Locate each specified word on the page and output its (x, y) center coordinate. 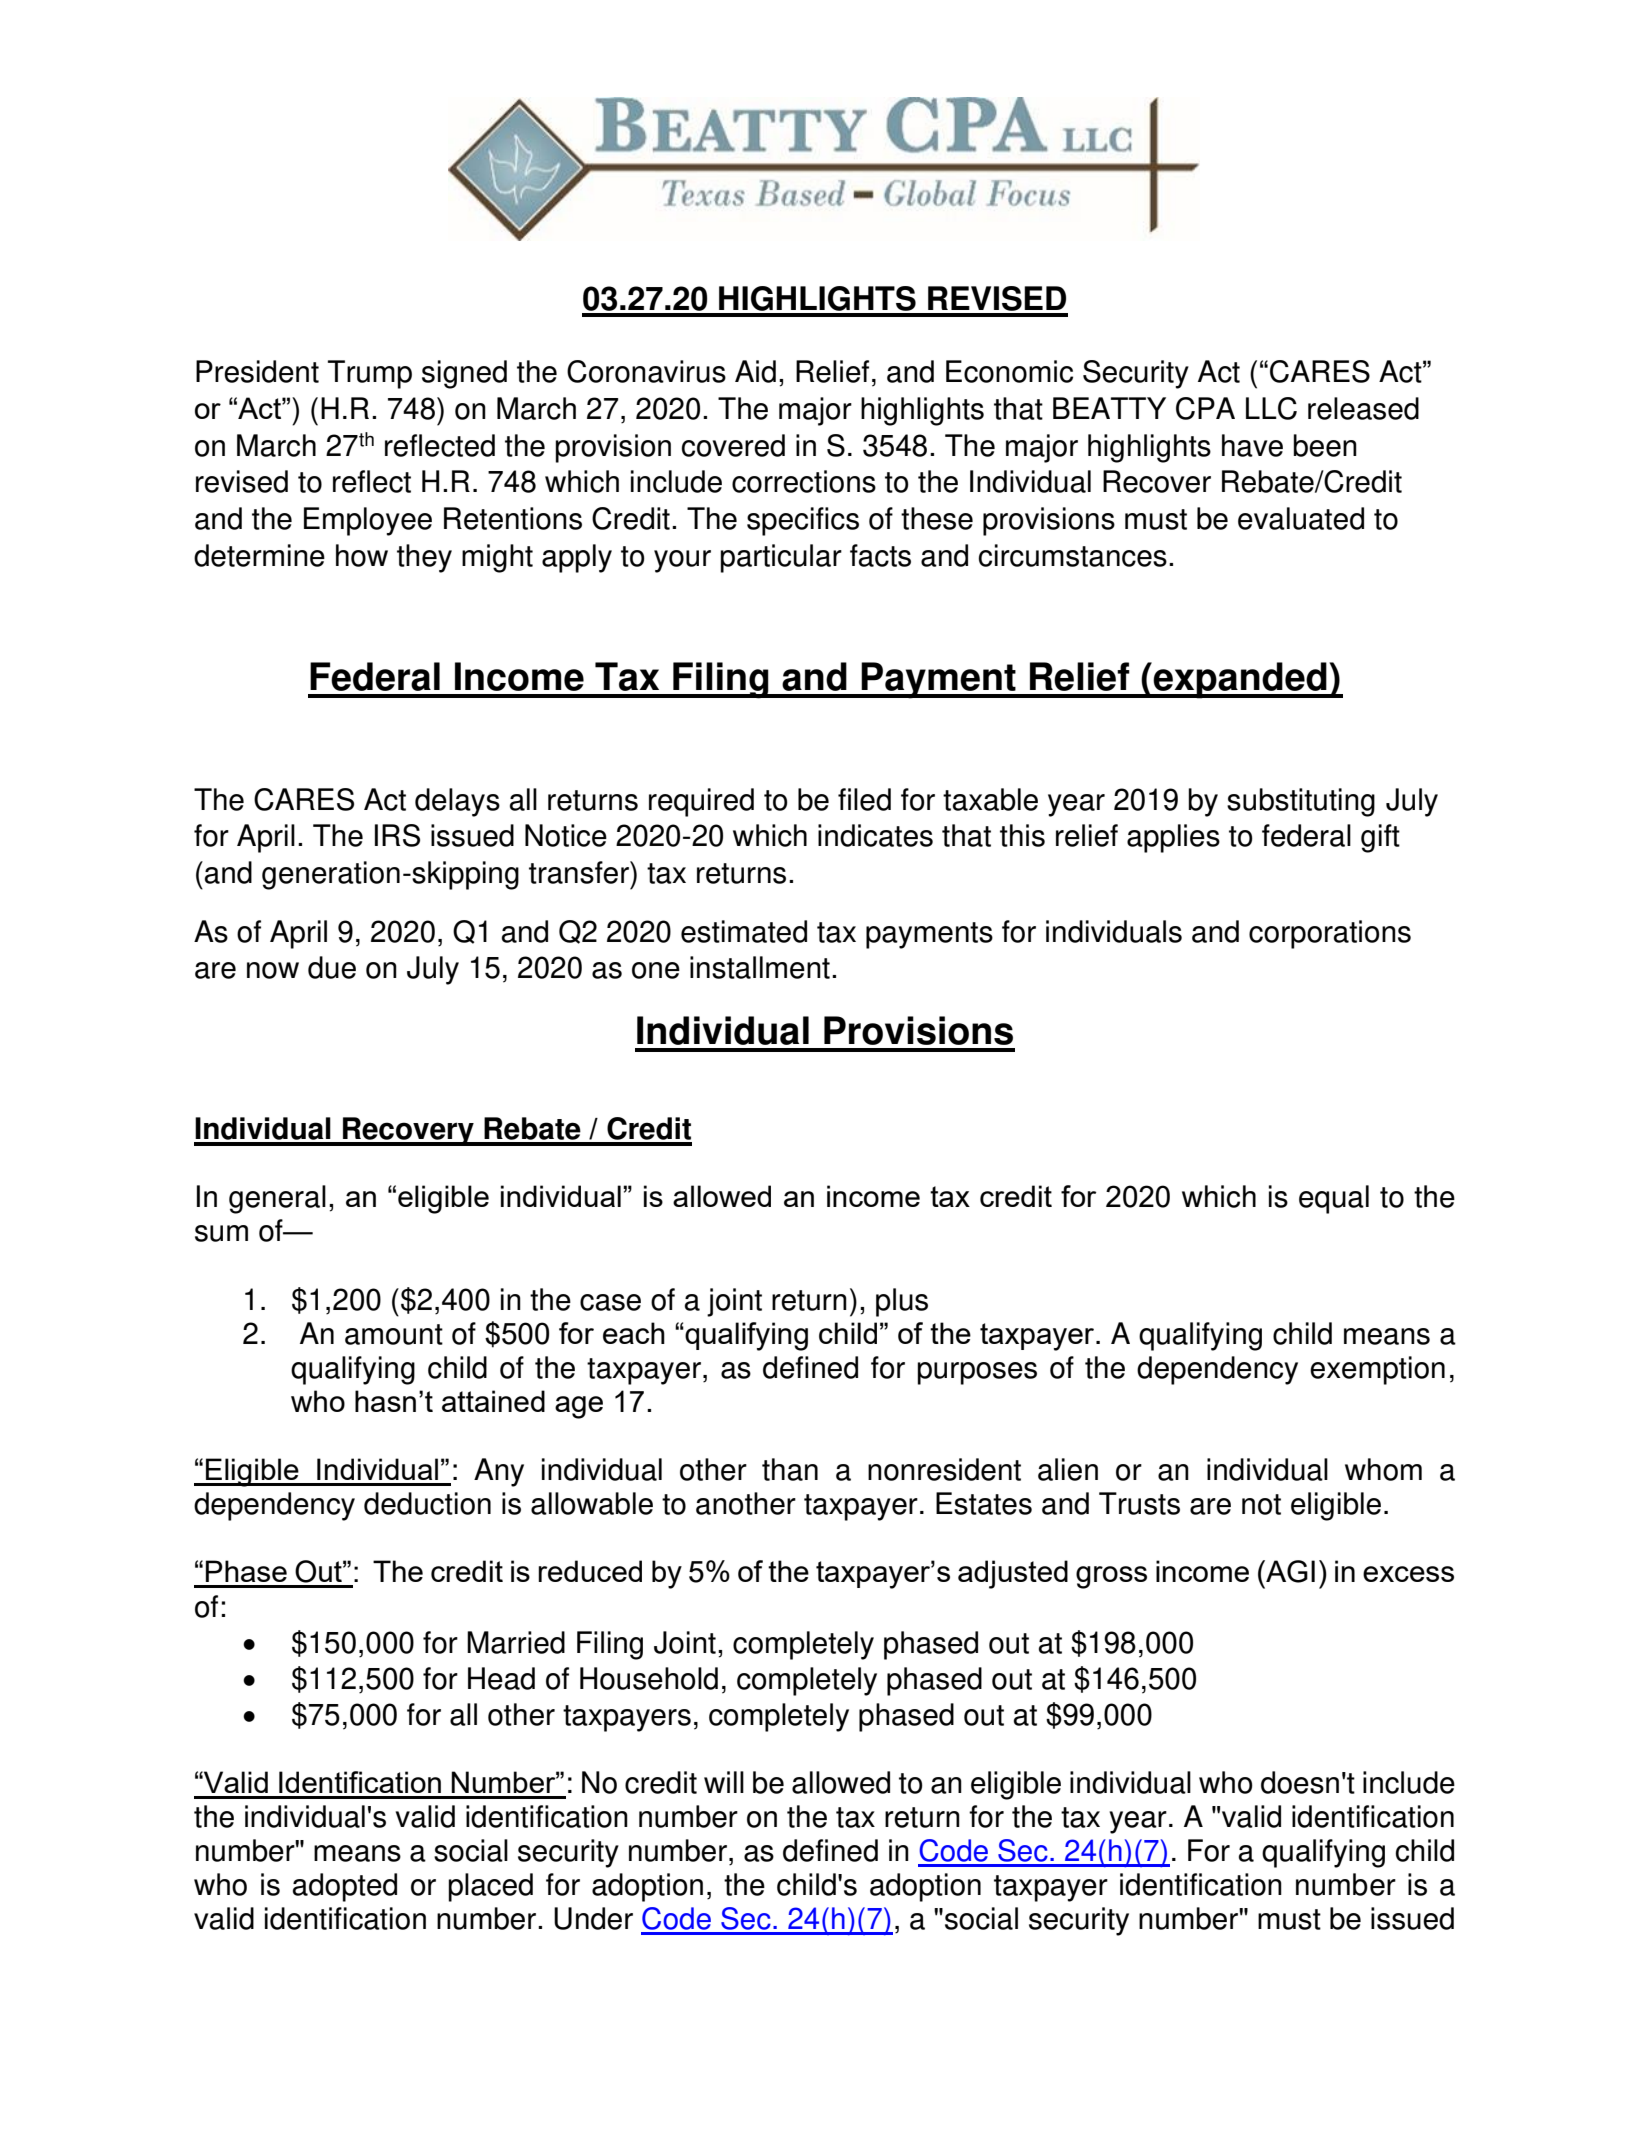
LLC (1271, 408)
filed (864, 799)
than (790, 1469)
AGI (1289, 1571)
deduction (427, 1503)
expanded (1240, 680)
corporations (1330, 934)
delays (457, 802)
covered (733, 445)
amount (394, 1334)
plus (902, 1302)
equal (1334, 1199)
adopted (345, 1887)
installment (760, 967)
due (332, 967)
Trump (370, 374)
